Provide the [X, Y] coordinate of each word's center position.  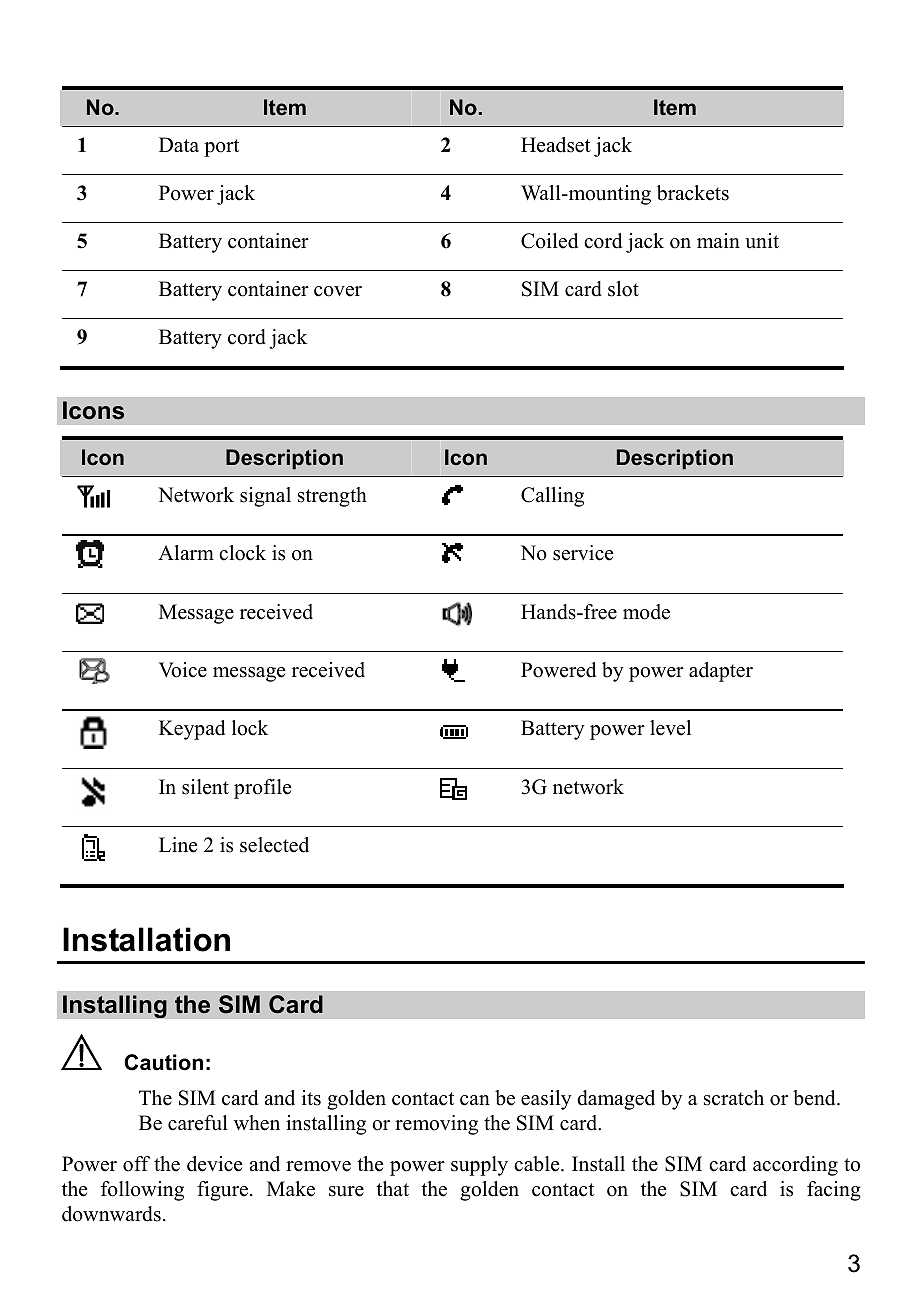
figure [222, 1191]
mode [646, 612]
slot [623, 289]
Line [178, 845]
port [221, 148]
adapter [721, 672]
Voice [183, 670]
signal [265, 497]
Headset [556, 145]
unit [762, 241]
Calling [552, 497]
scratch [734, 1098]
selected [274, 845]
